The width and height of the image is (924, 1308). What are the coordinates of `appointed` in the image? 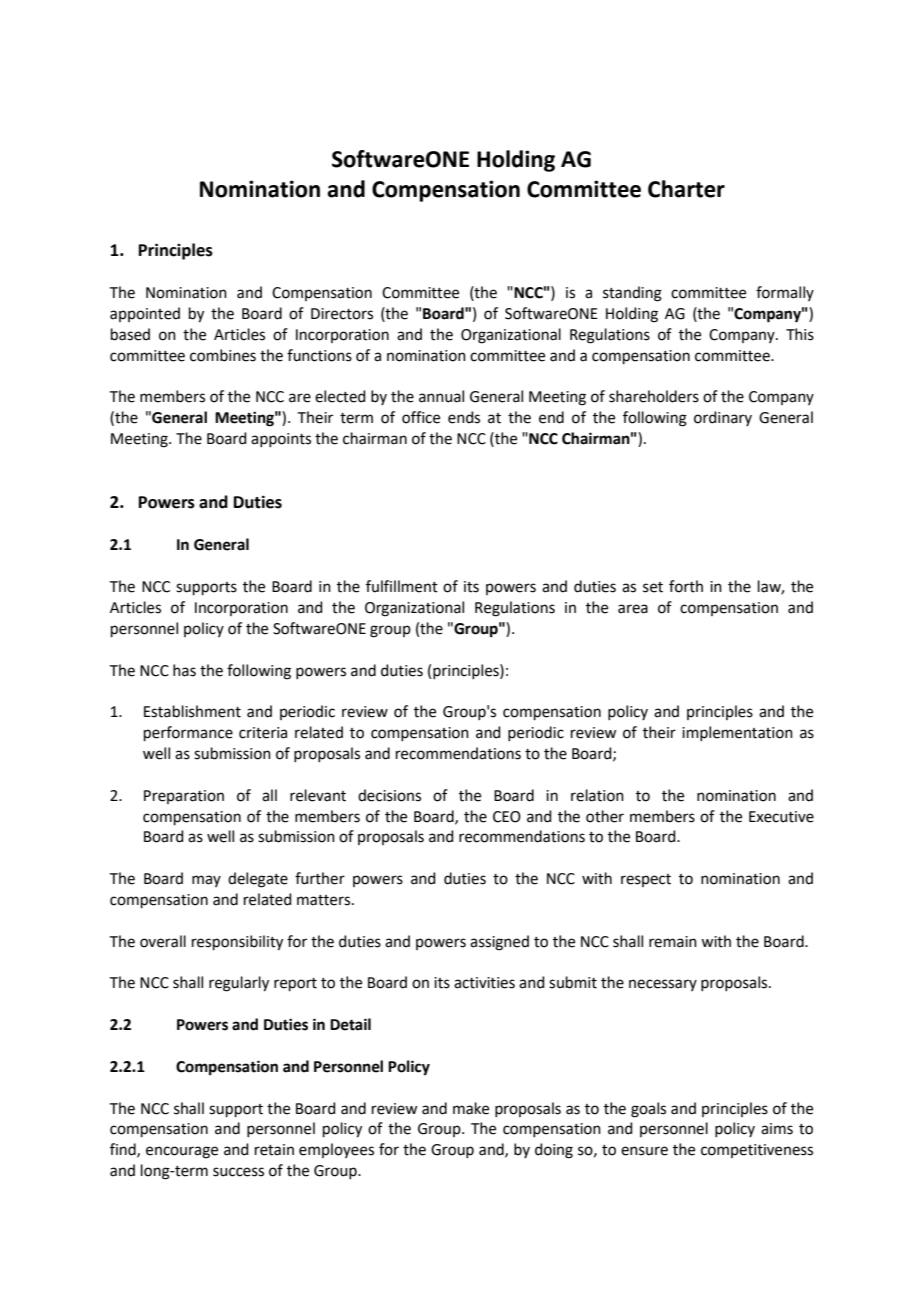 It's located at (145, 314).
